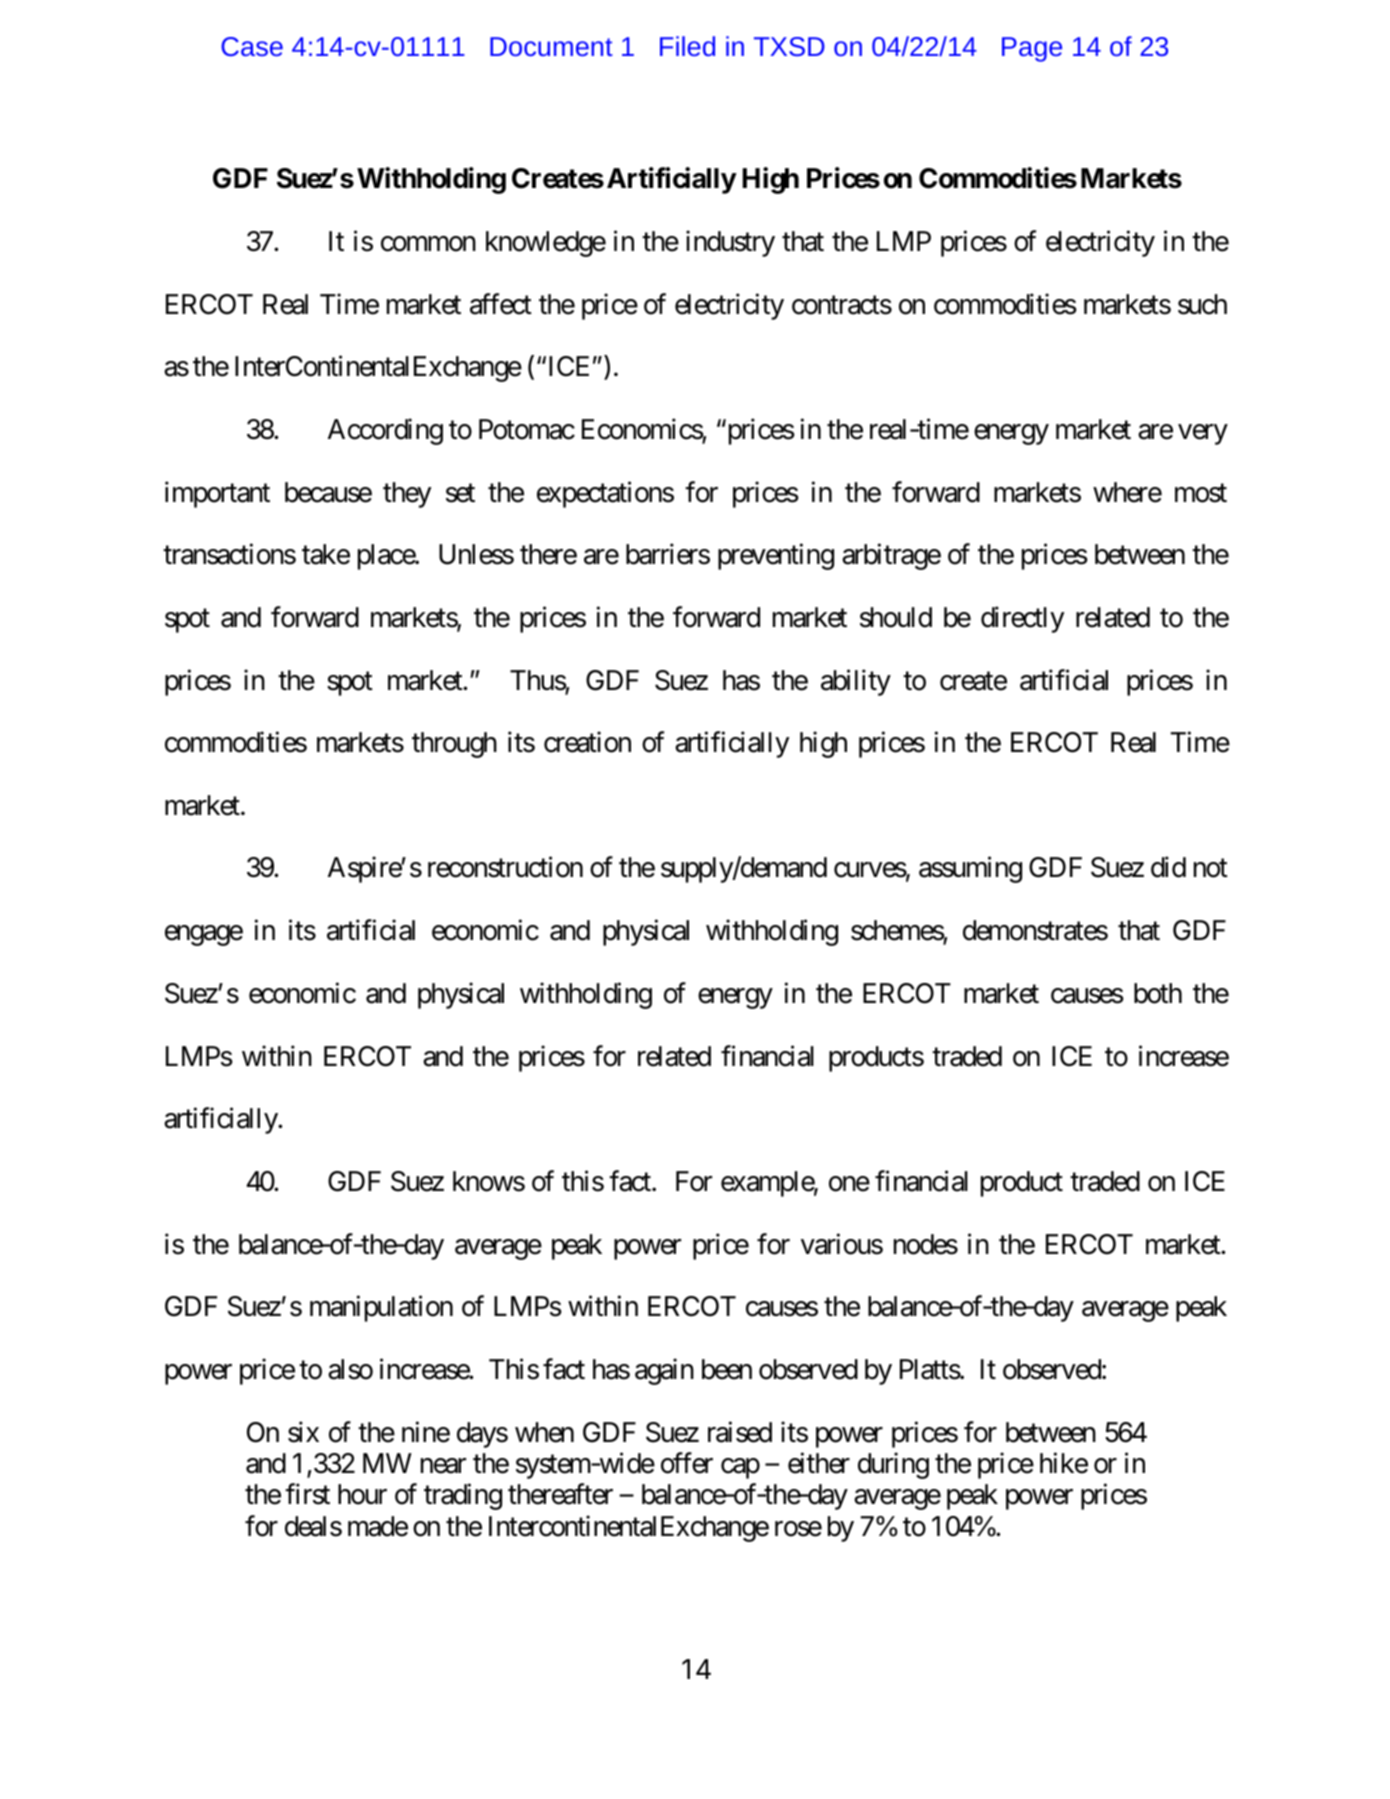  I want to click on Page, so click(1032, 49).
